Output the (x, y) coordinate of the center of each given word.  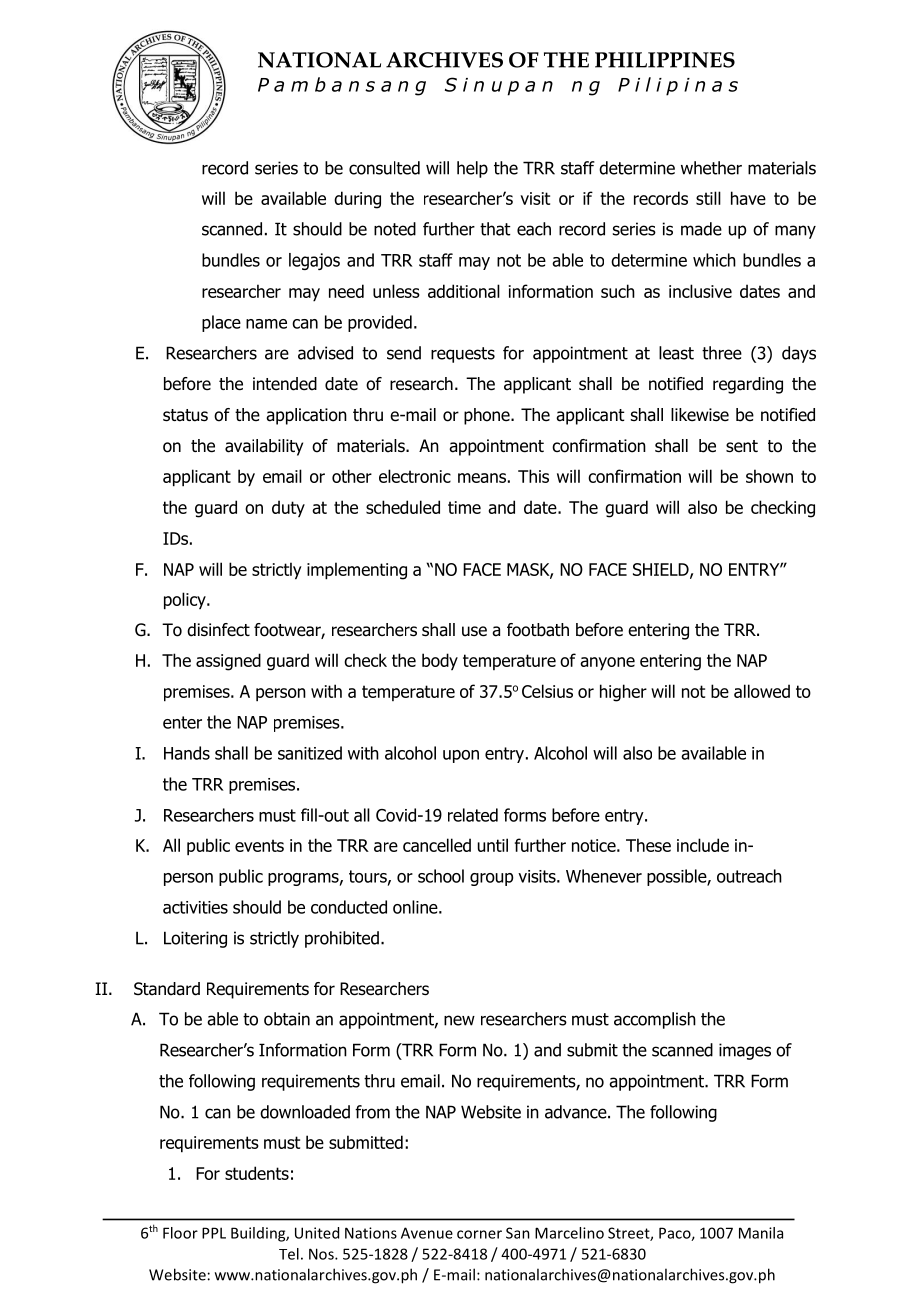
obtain (287, 1019)
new (459, 1020)
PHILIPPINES (665, 60)
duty (288, 508)
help (472, 169)
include (703, 845)
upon (461, 756)
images (745, 1051)
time (464, 507)
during (357, 200)
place (221, 323)
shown (769, 476)
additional (464, 291)
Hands (187, 753)
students (257, 1173)
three (722, 353)
